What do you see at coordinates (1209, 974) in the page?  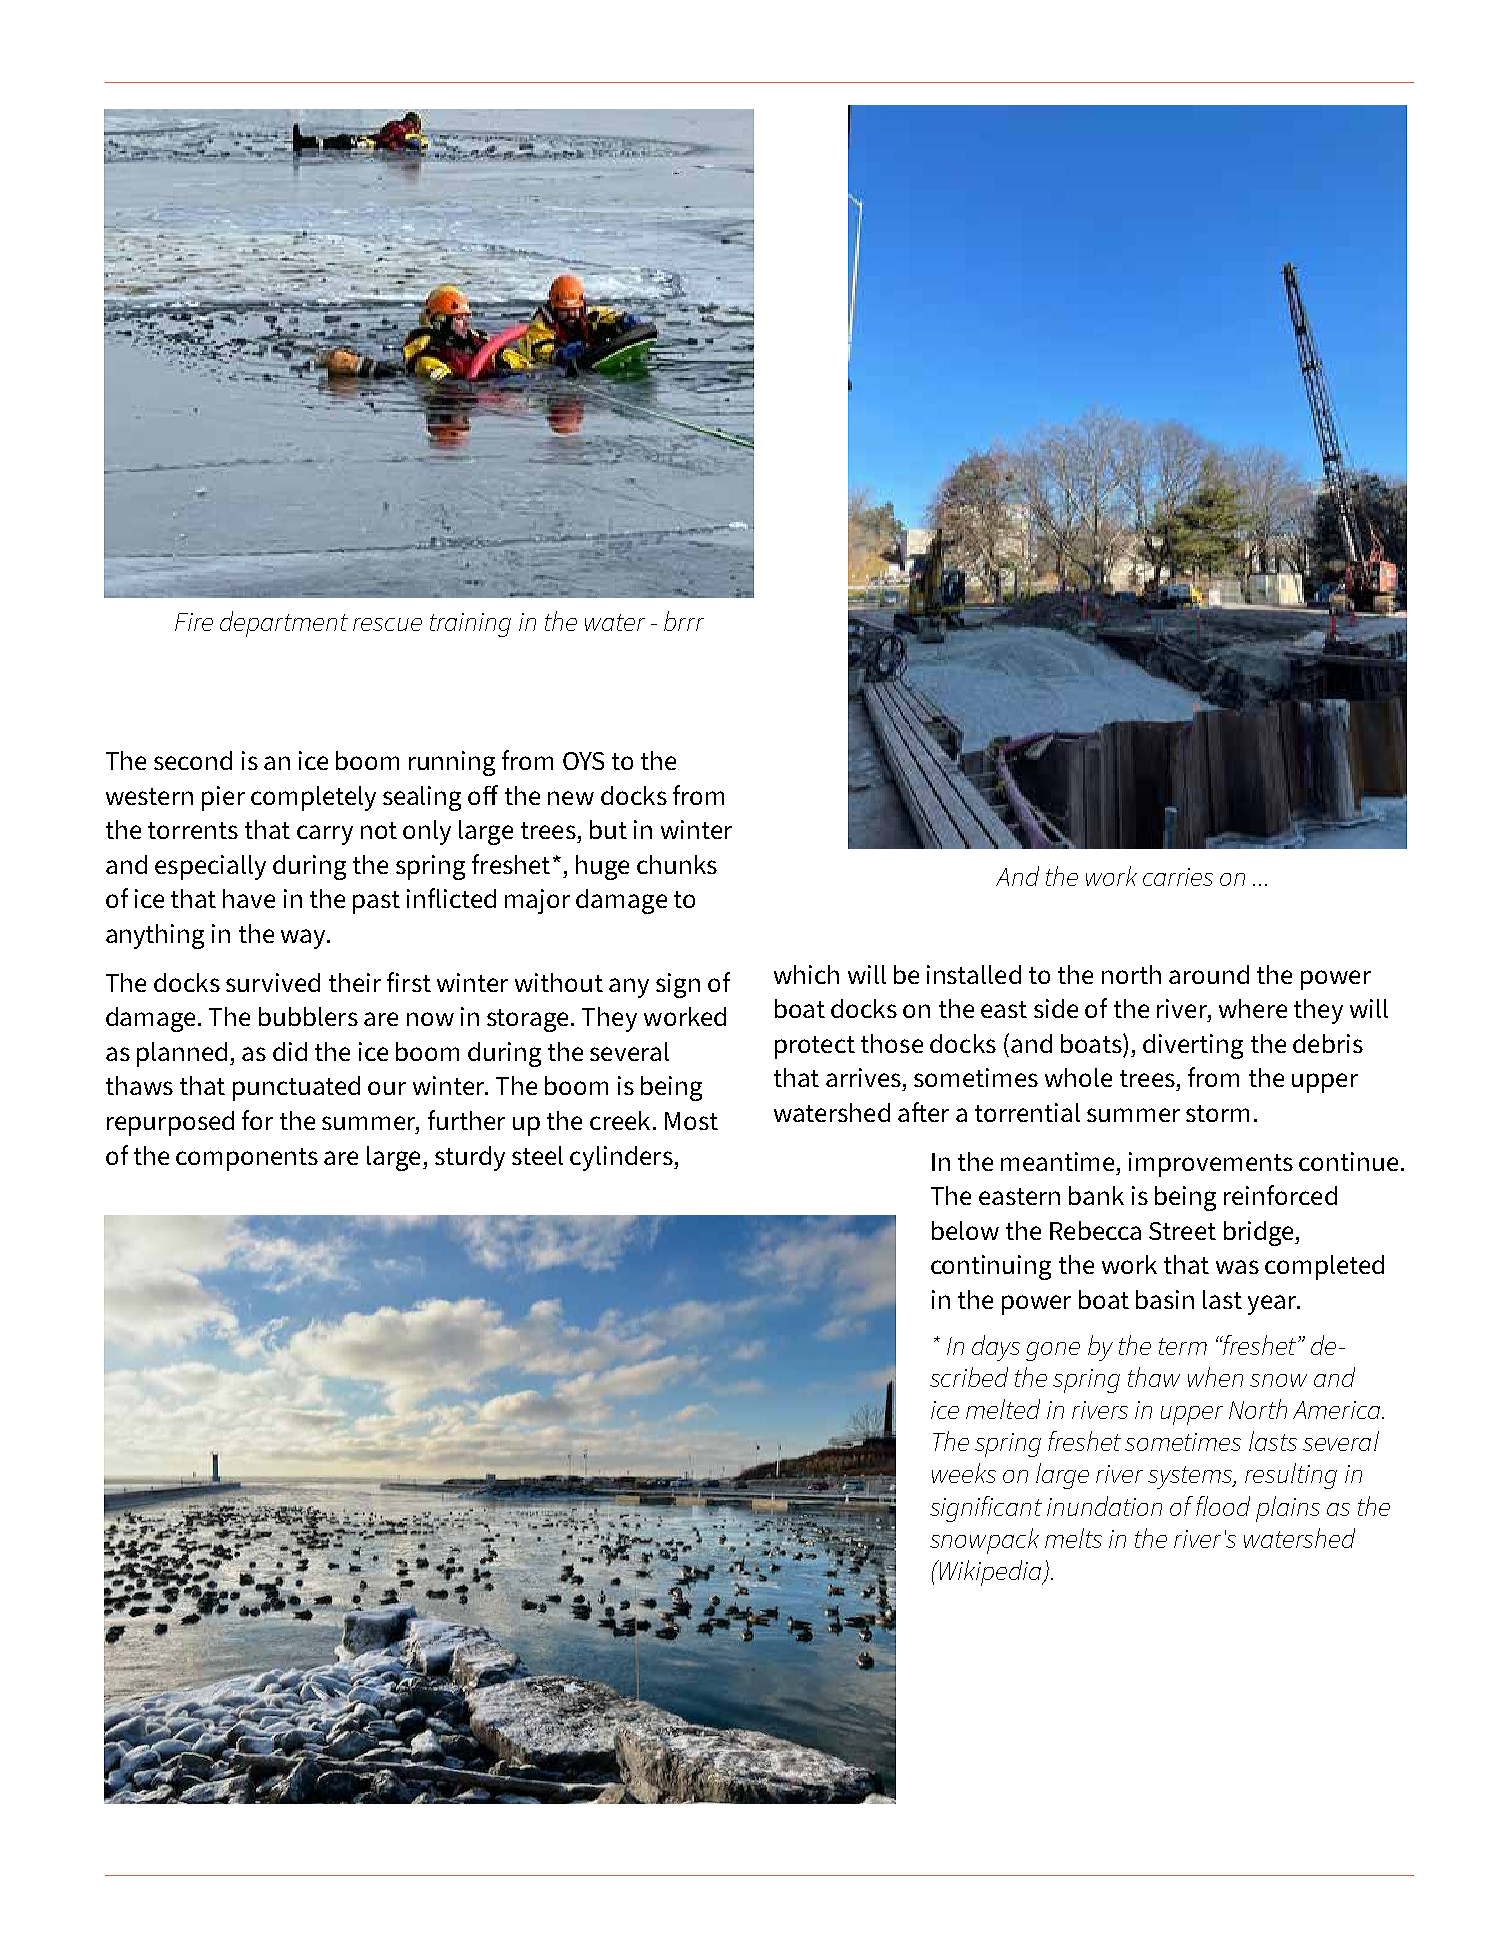 I see `around` at bounding box center [1209, 974].
